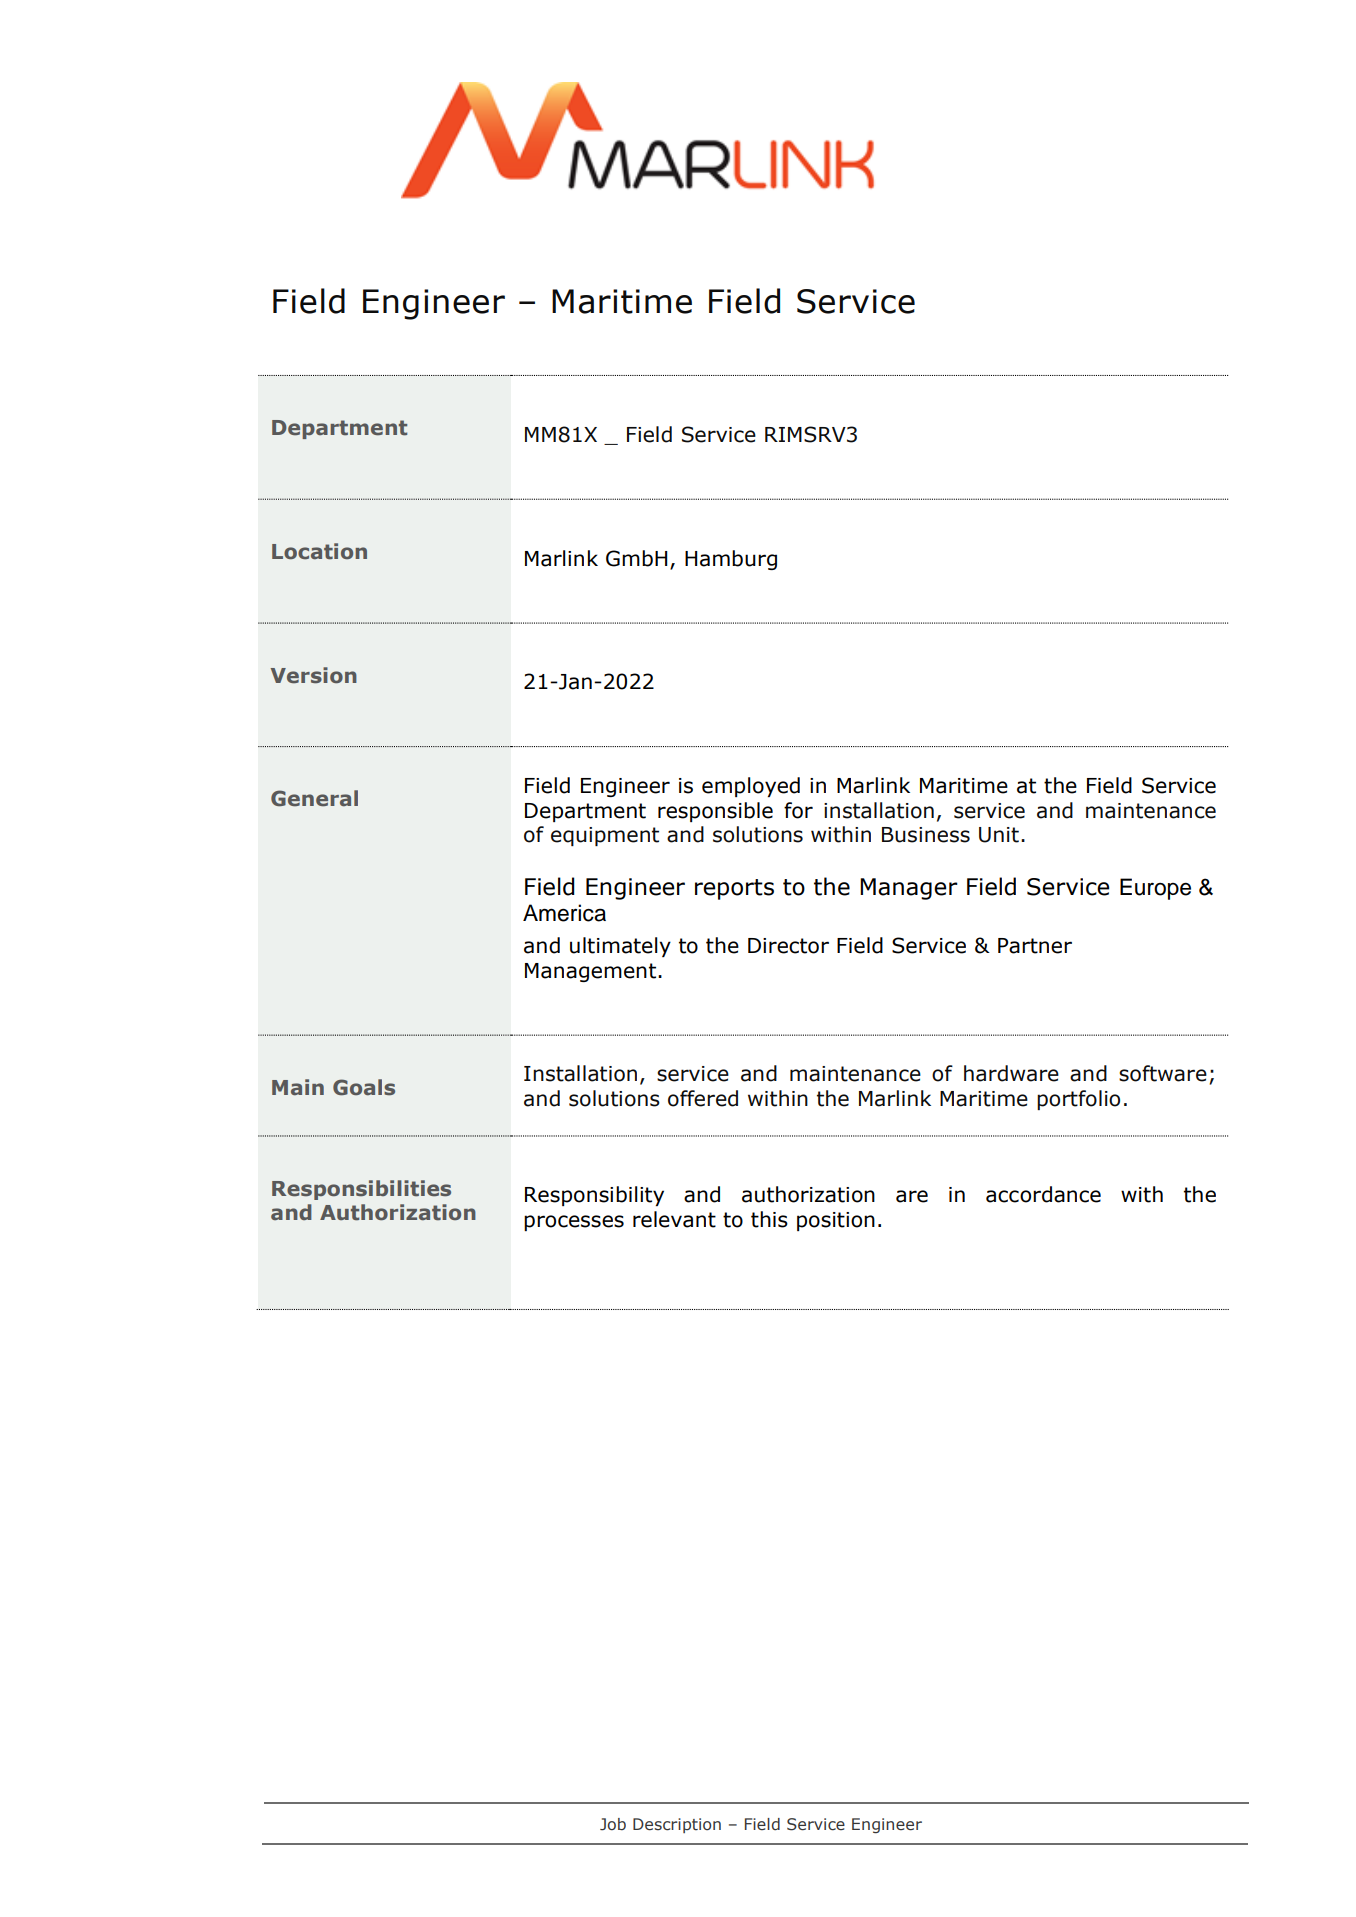  Describe the element at coordinates (613, 1824) in the image. I see `Job` at that location.
